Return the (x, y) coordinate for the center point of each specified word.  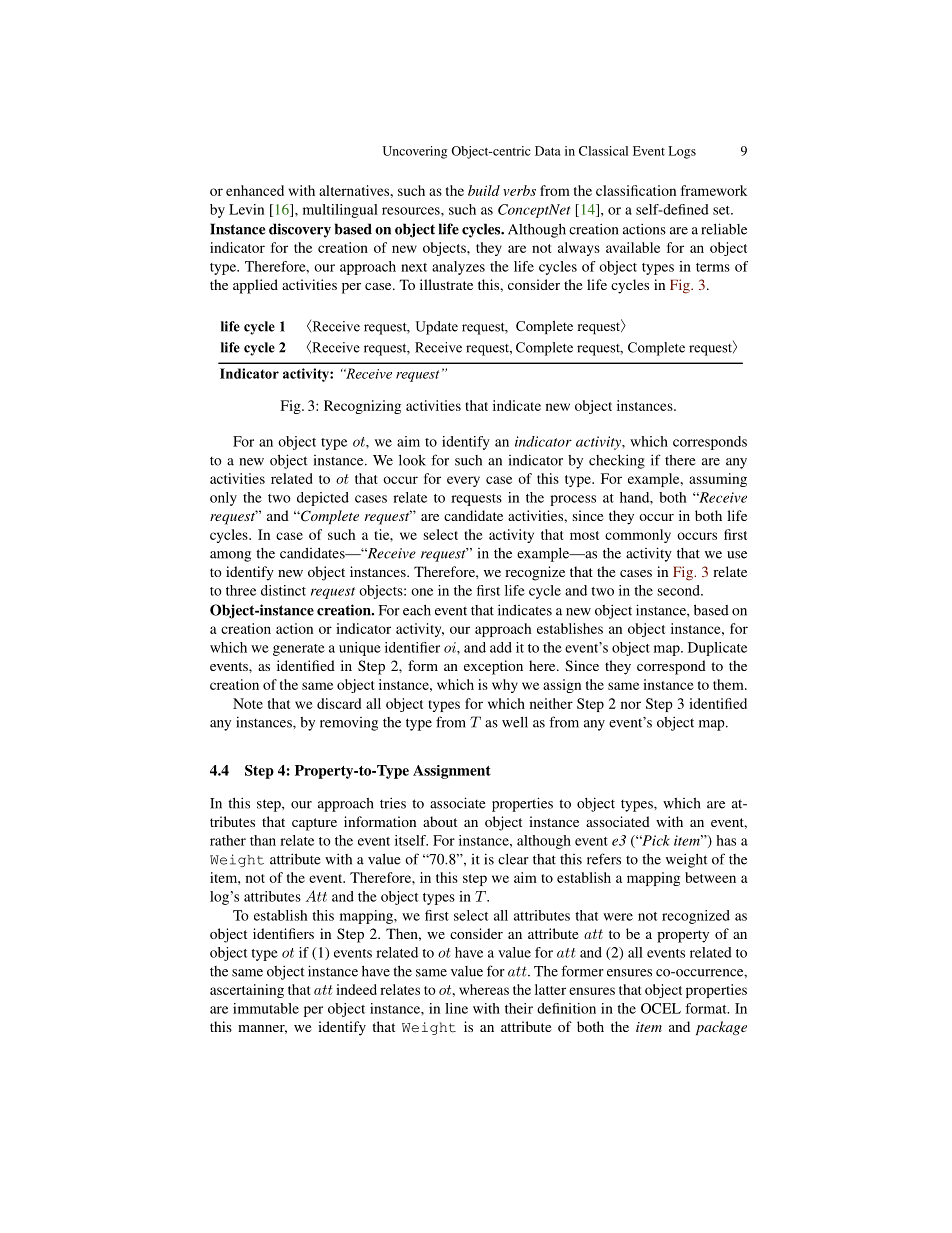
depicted (323, 499)
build (484, 190)
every (463, 481)
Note (248, 703)
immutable (266, 1008)
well (515, 722)
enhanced (255, 190)
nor (631, 705)
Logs (682, 152)
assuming (718, 480)
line (456, 1008)
